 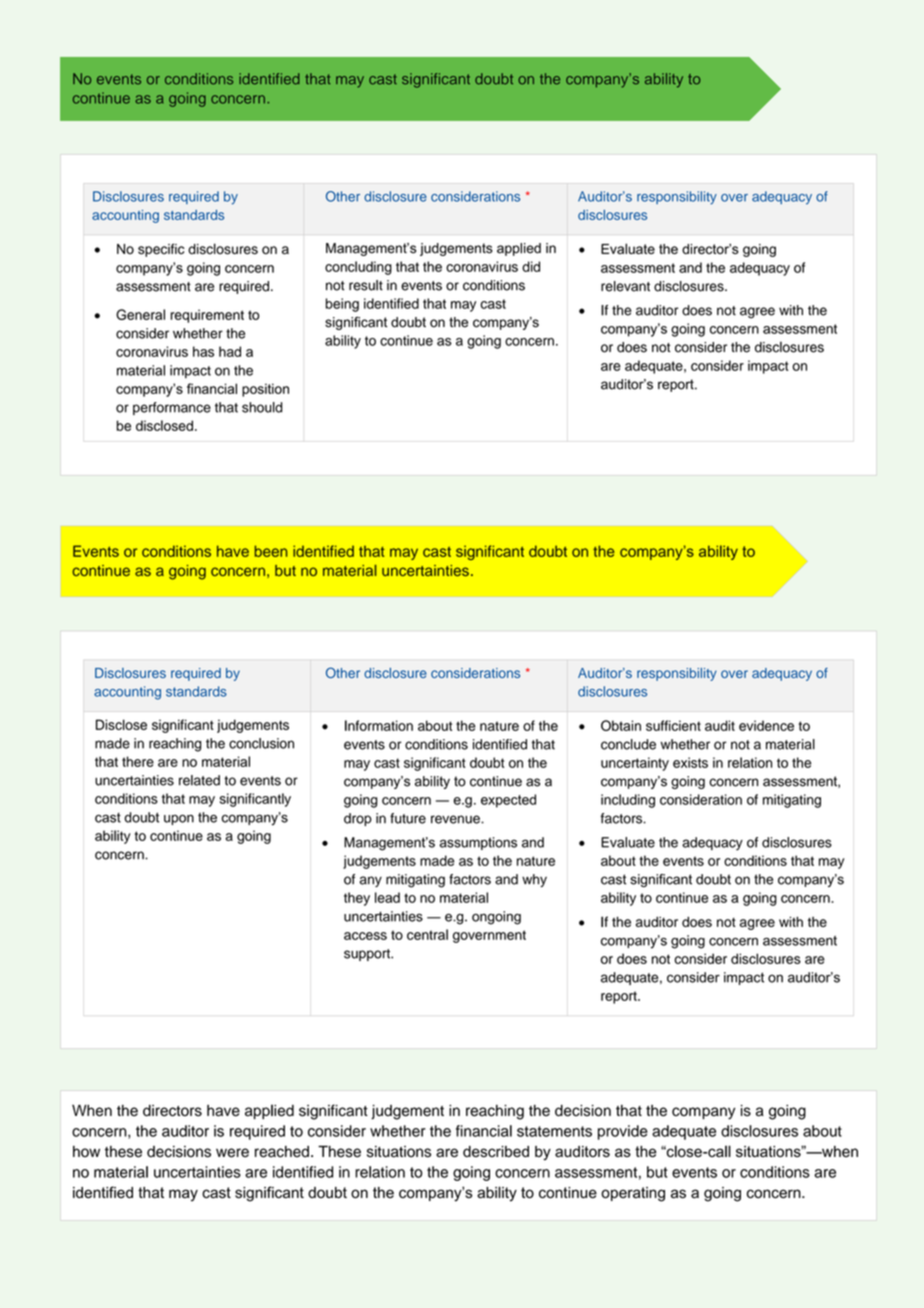 I want to click on relevant, so click(x=625, y=286).
